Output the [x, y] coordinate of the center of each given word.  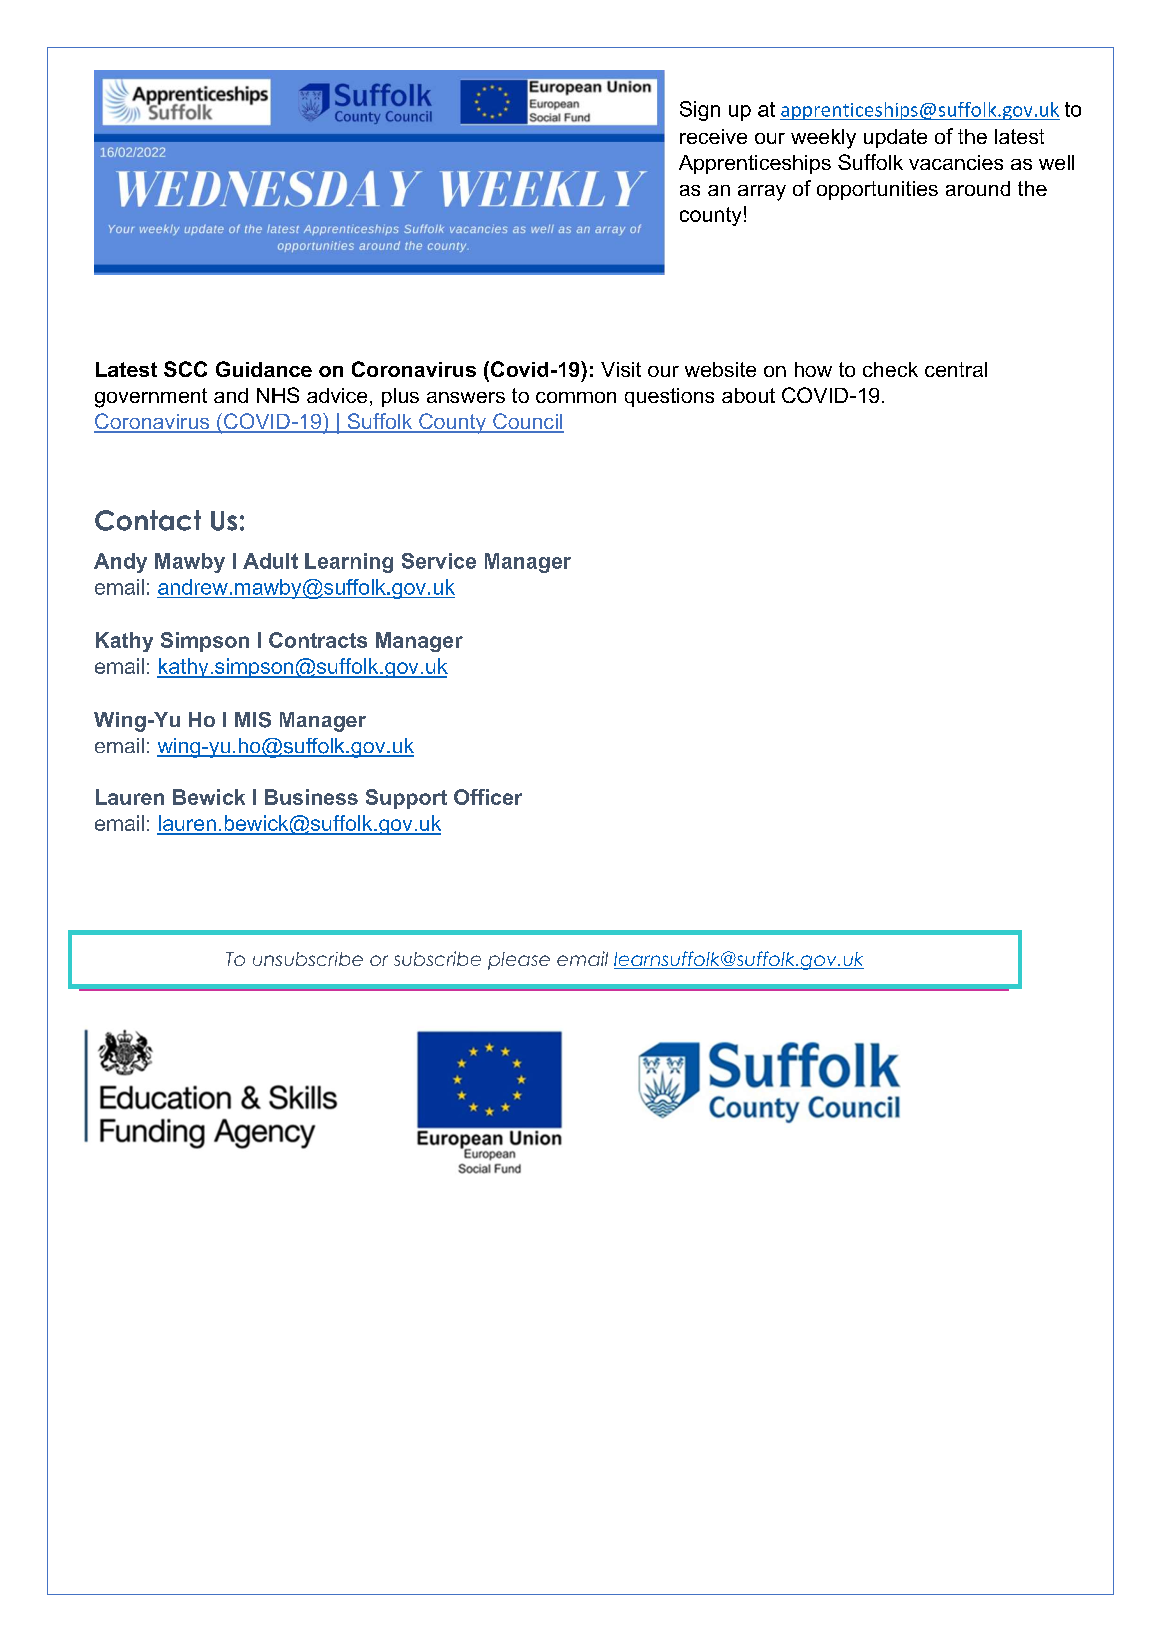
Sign [700, 111]
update [895, 138]
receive [713, 136]
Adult [270, 561]
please [519, 961]
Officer [488, 797]
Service [439, 561]
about [748, 395]
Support [406, 799]
